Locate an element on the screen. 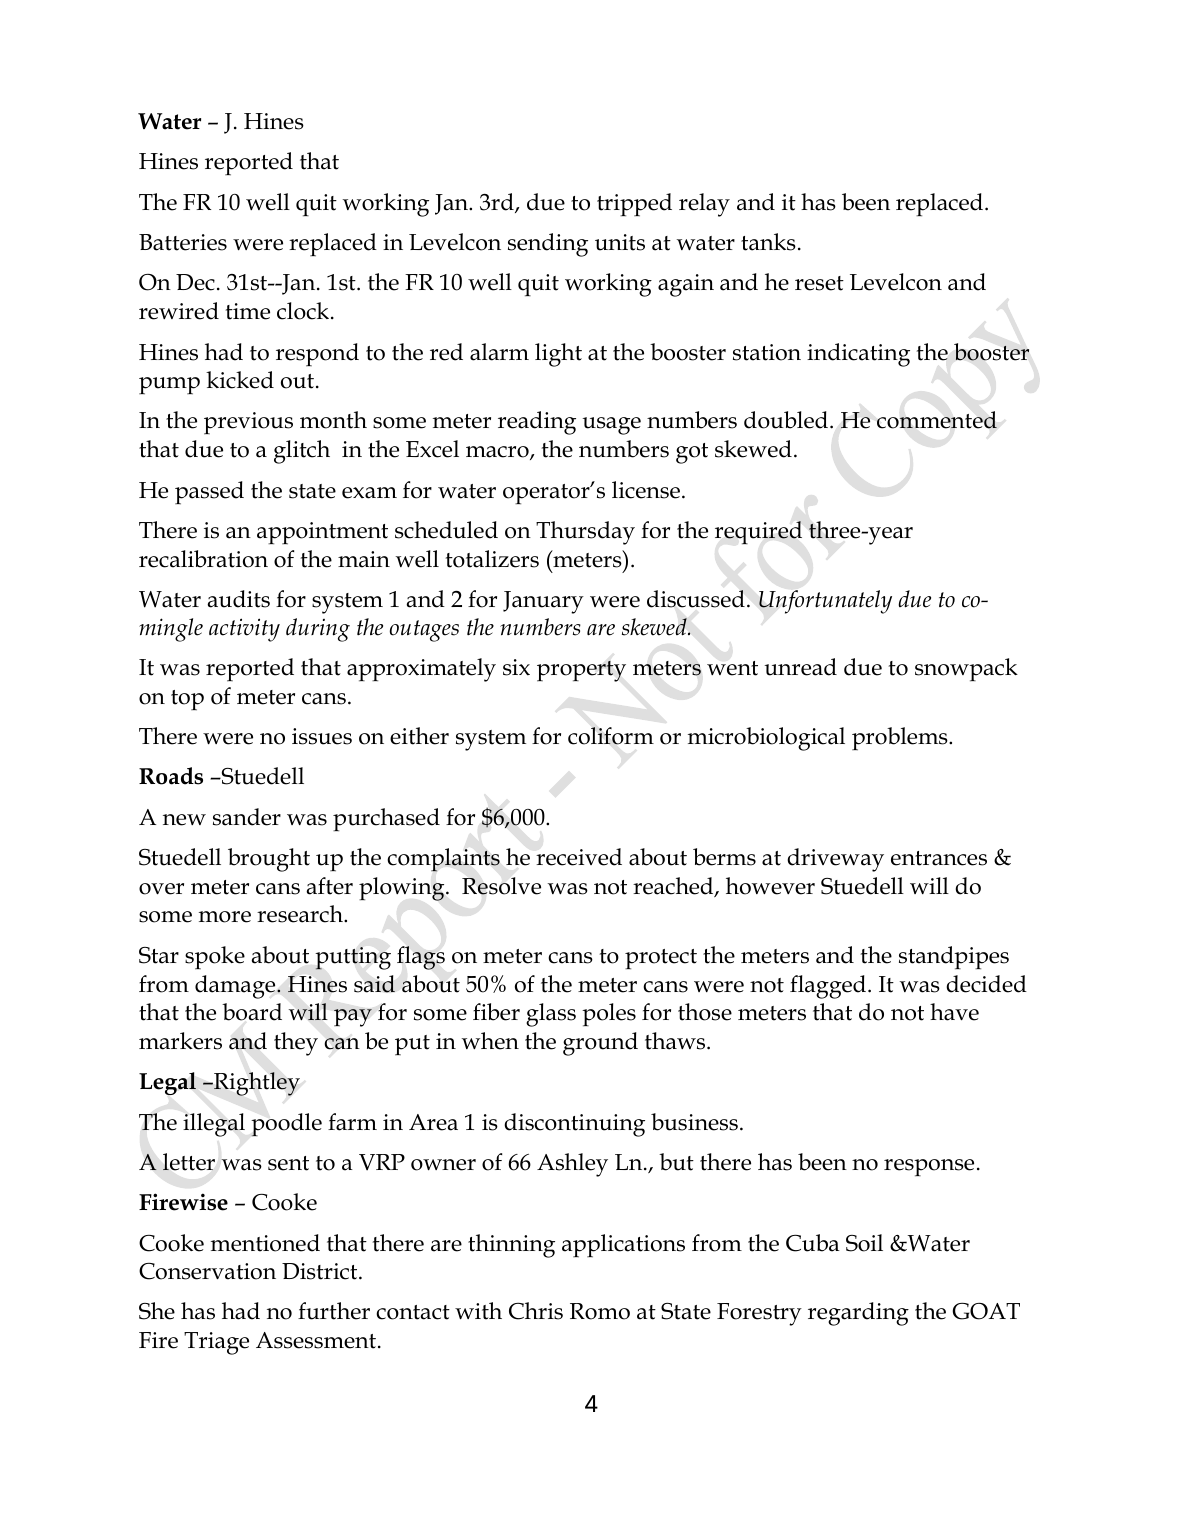  coliform is located at coordinates (611, 736).
